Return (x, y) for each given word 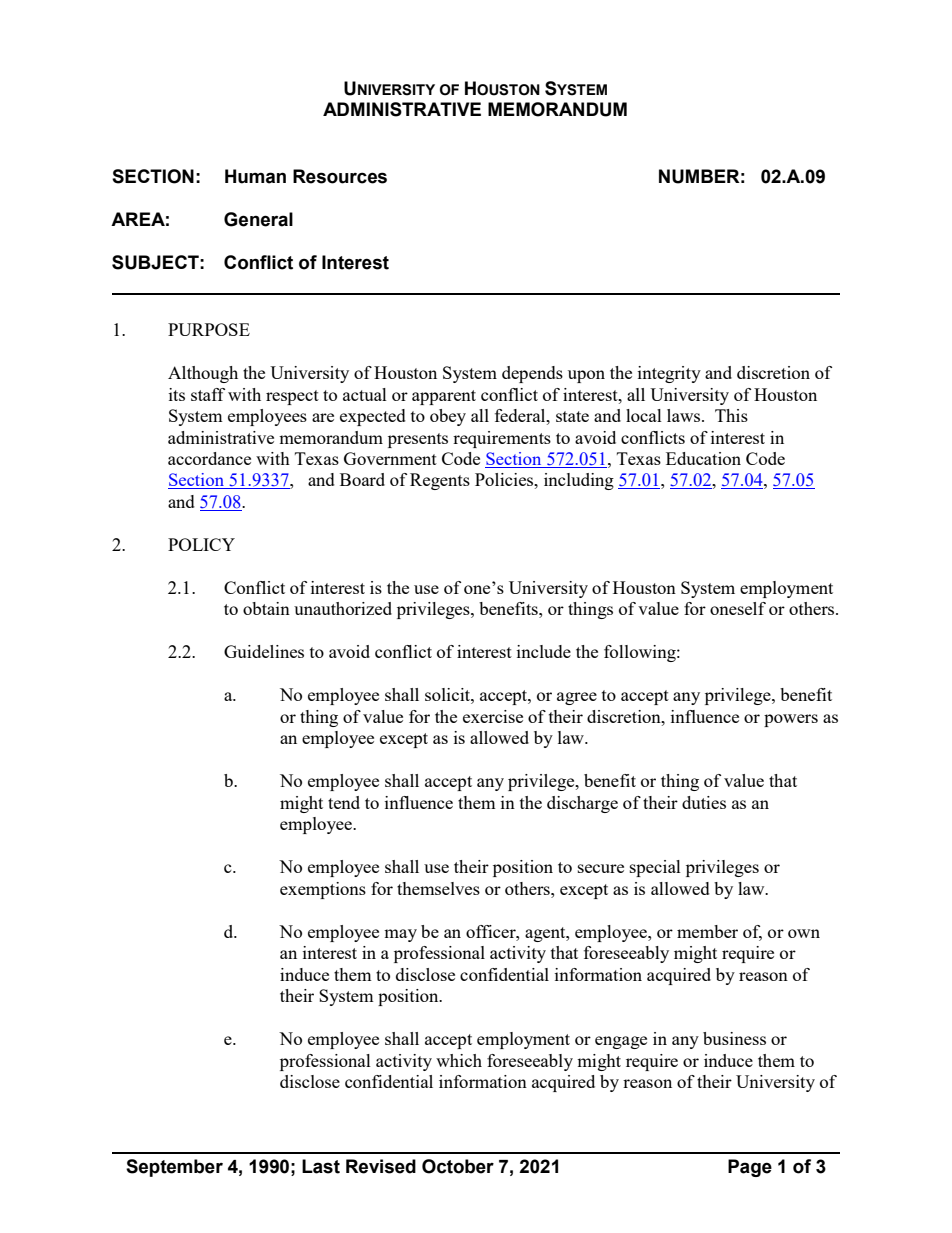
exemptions (323, 890)
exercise (493, 716)
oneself (738, 608)
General (258, 219)
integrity (669, 374)
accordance (209, 458)
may (400, 935)
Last (321, 1166)
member (707, 931)
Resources (340, 176)
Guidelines (264, 651)
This (731, 415)
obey (448, 417)
